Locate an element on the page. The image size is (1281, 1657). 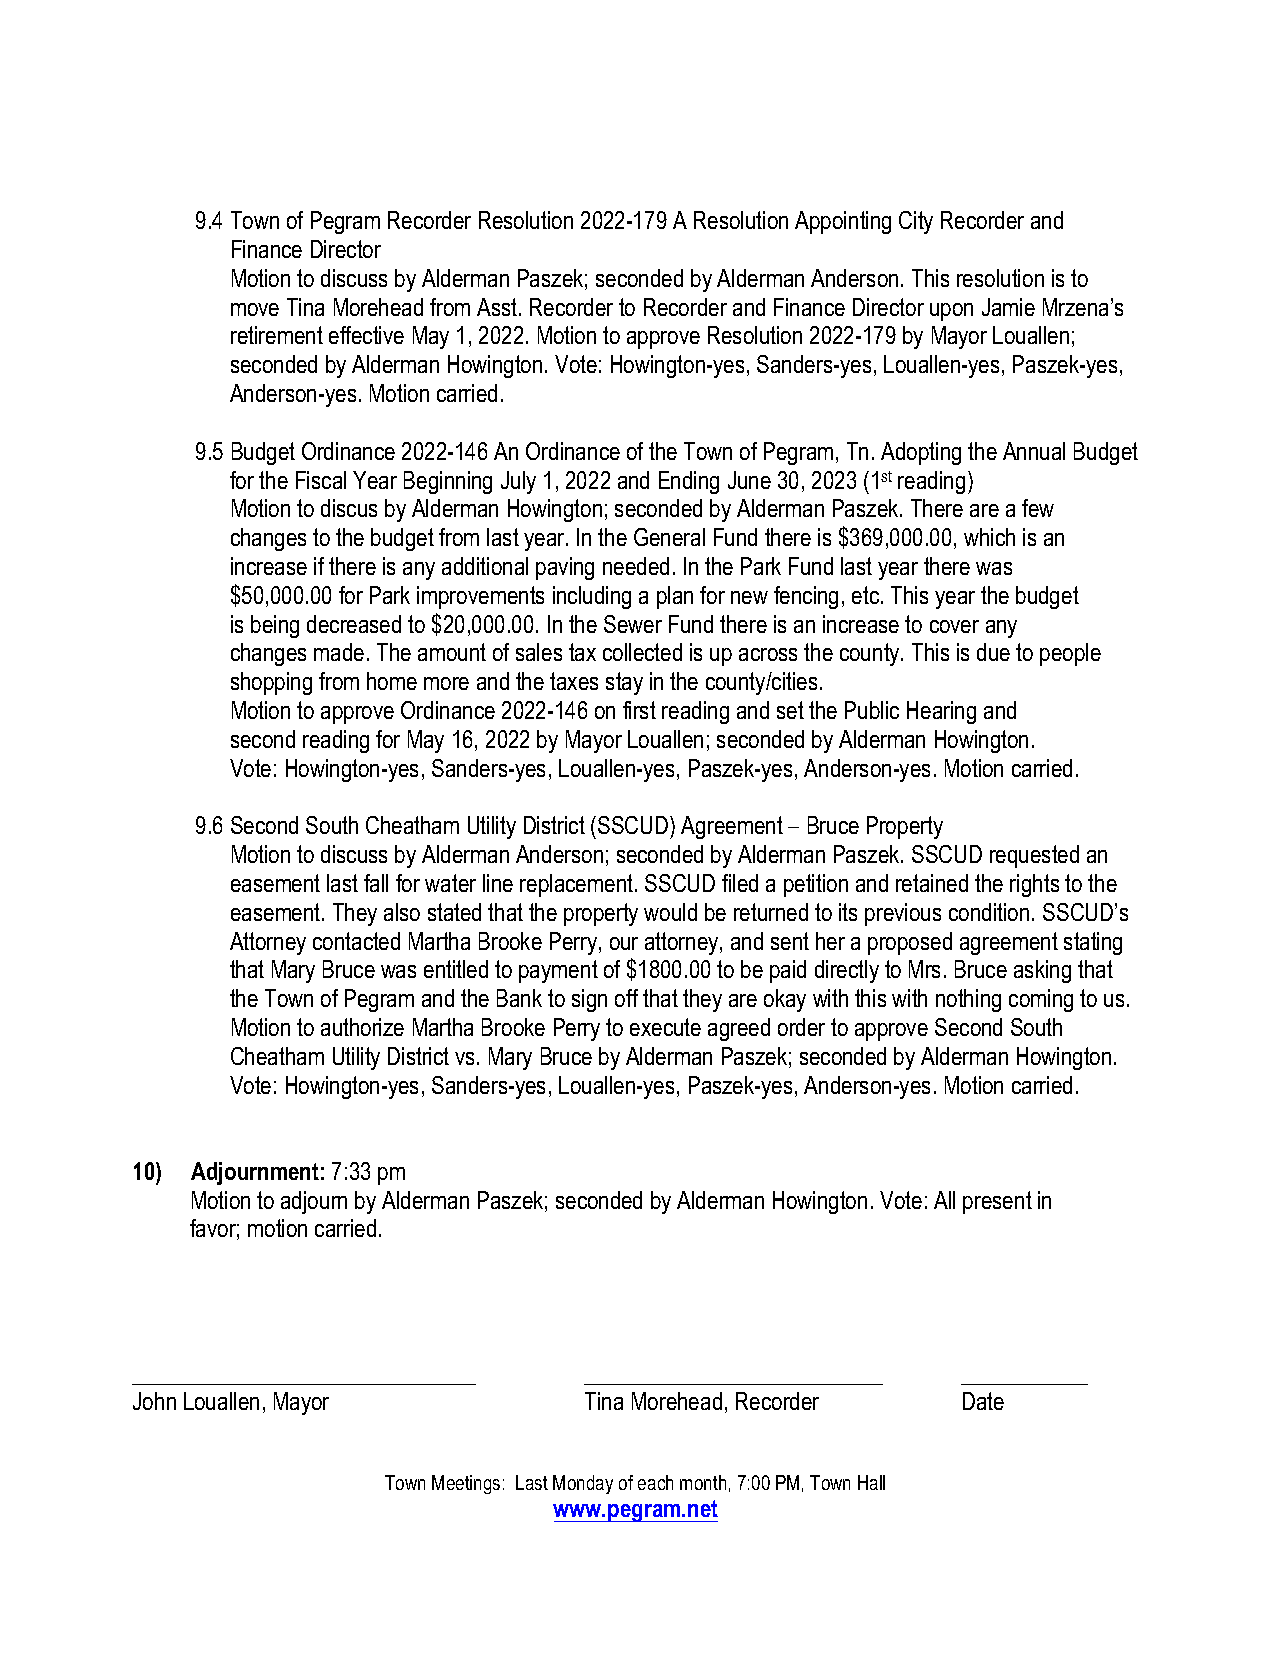
requested is located at coordinates (1034, 856).
